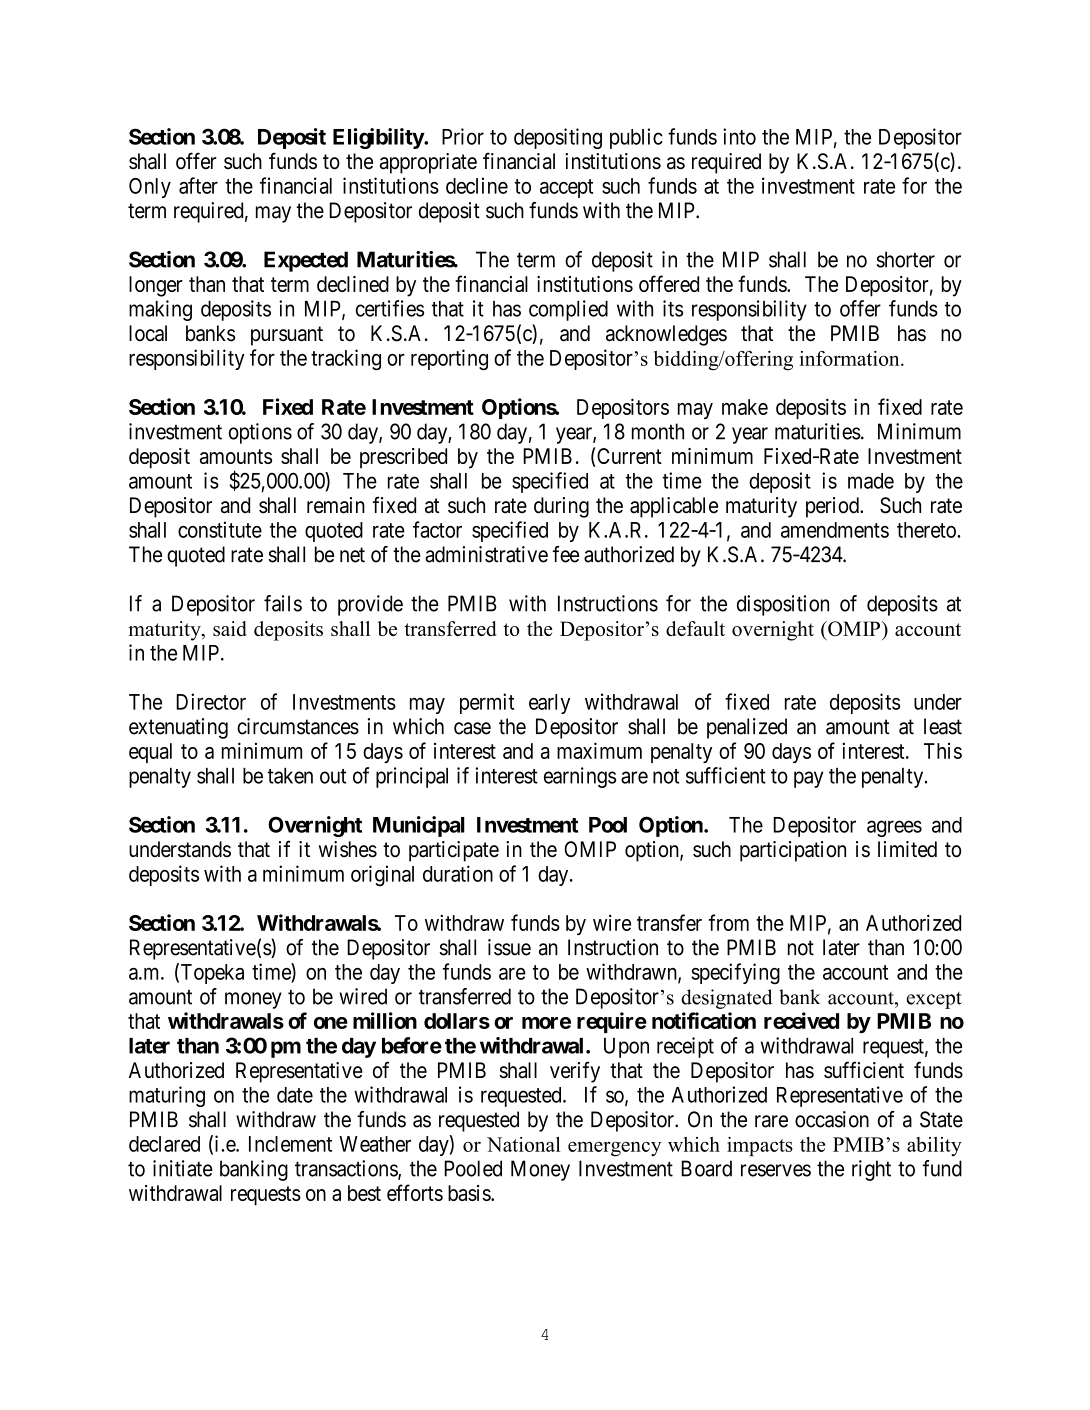  I want to click on said, so click(230, 628).
